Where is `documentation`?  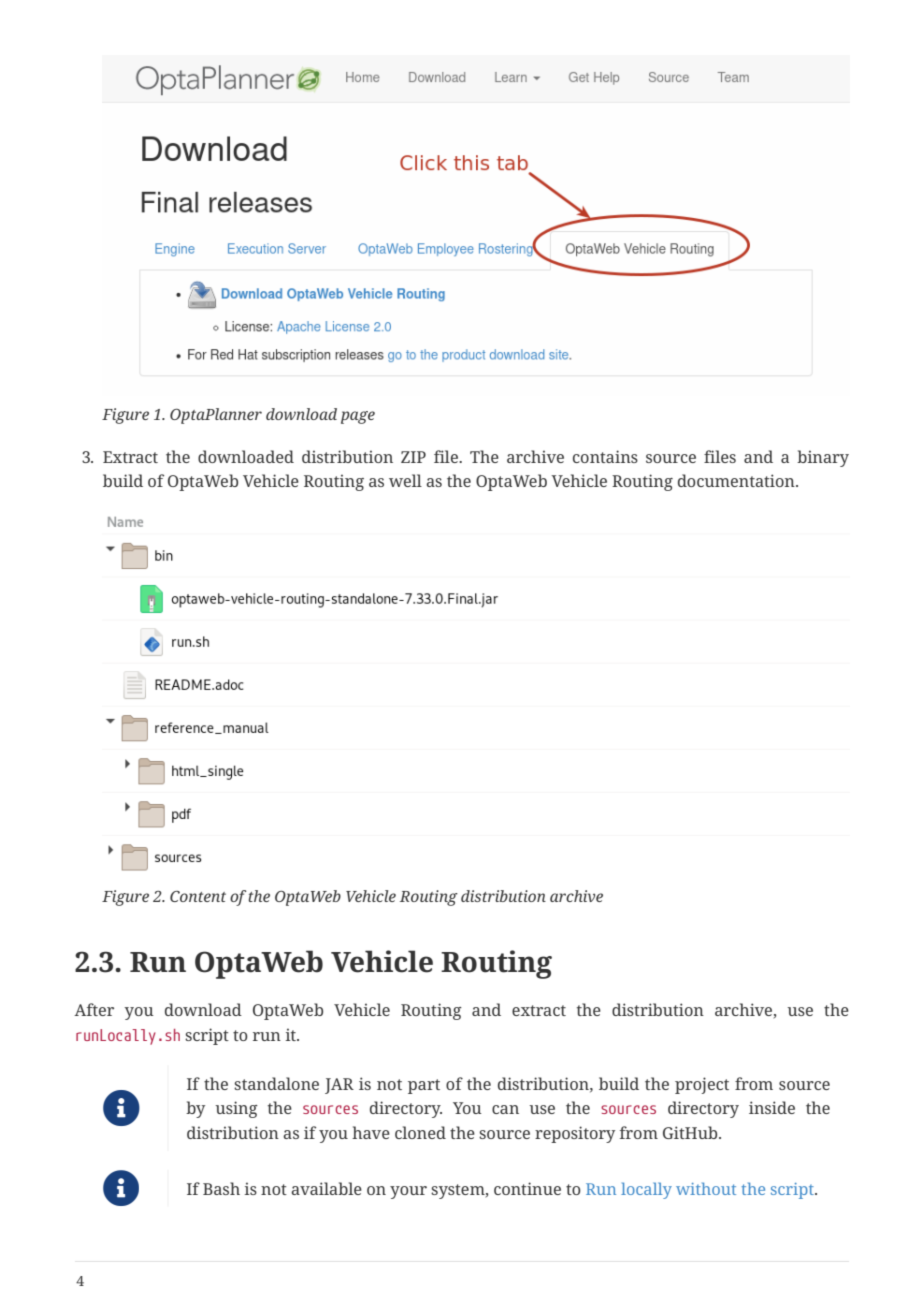 documentation is located at coordinates (737, 480).
